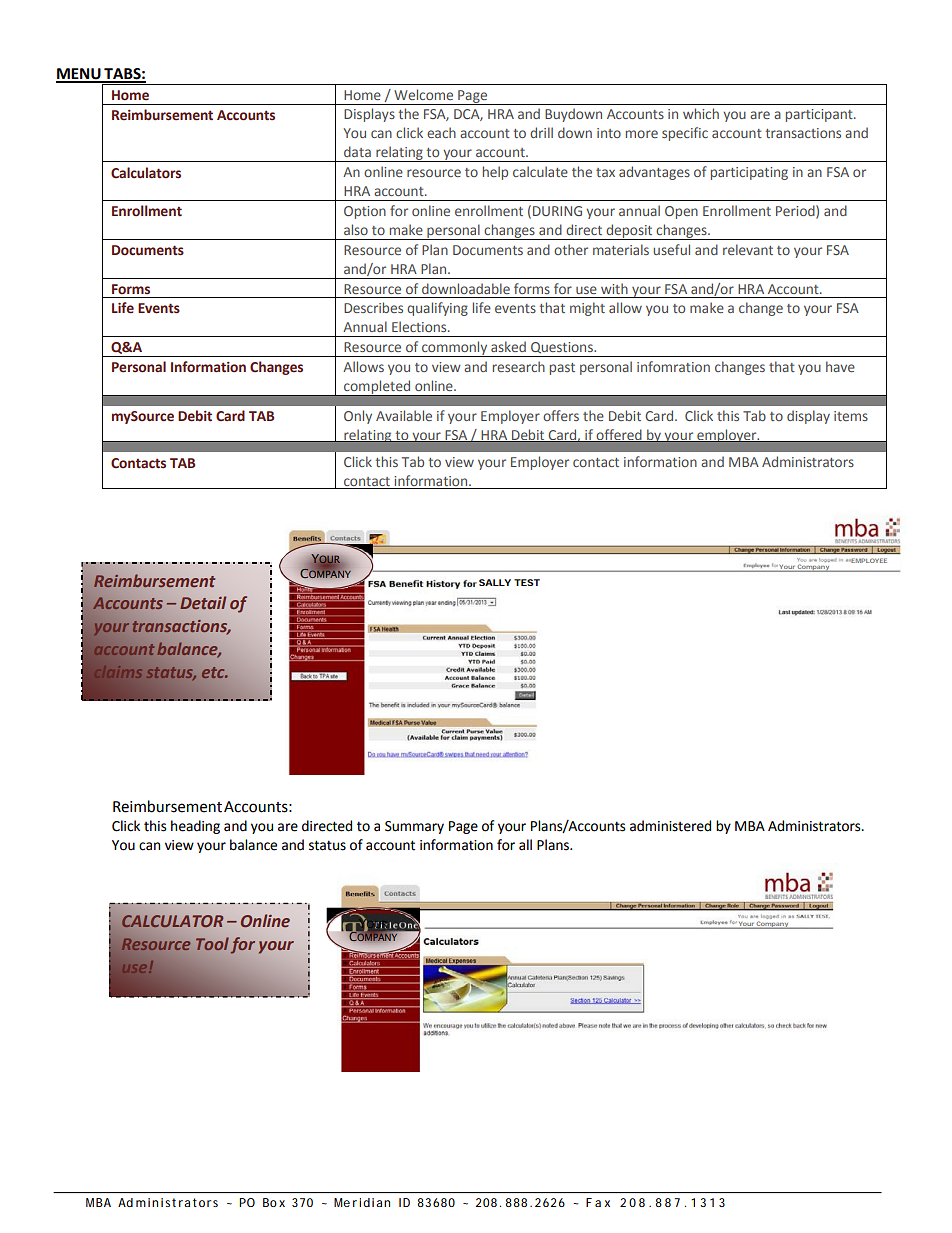 The image size is (952, 1233). I want to click on which, so click(701, 113).
